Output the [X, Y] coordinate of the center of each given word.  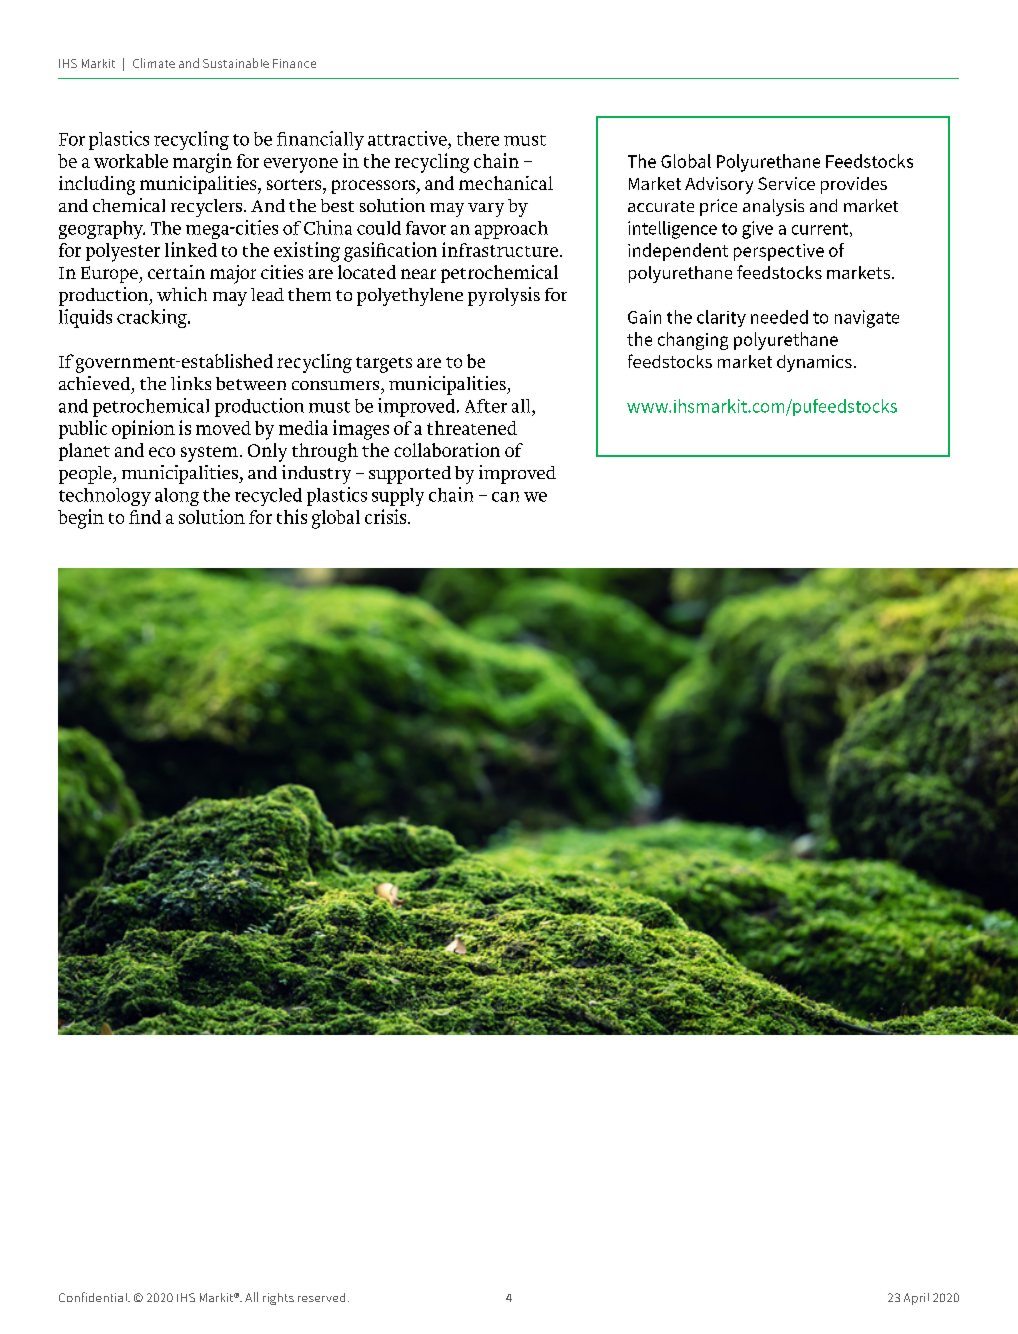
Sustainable [236, 63]
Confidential [94, 1297]
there [478, 139]
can [505, 497]
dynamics [814, 363]
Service [786, 183]
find [145, 517]
